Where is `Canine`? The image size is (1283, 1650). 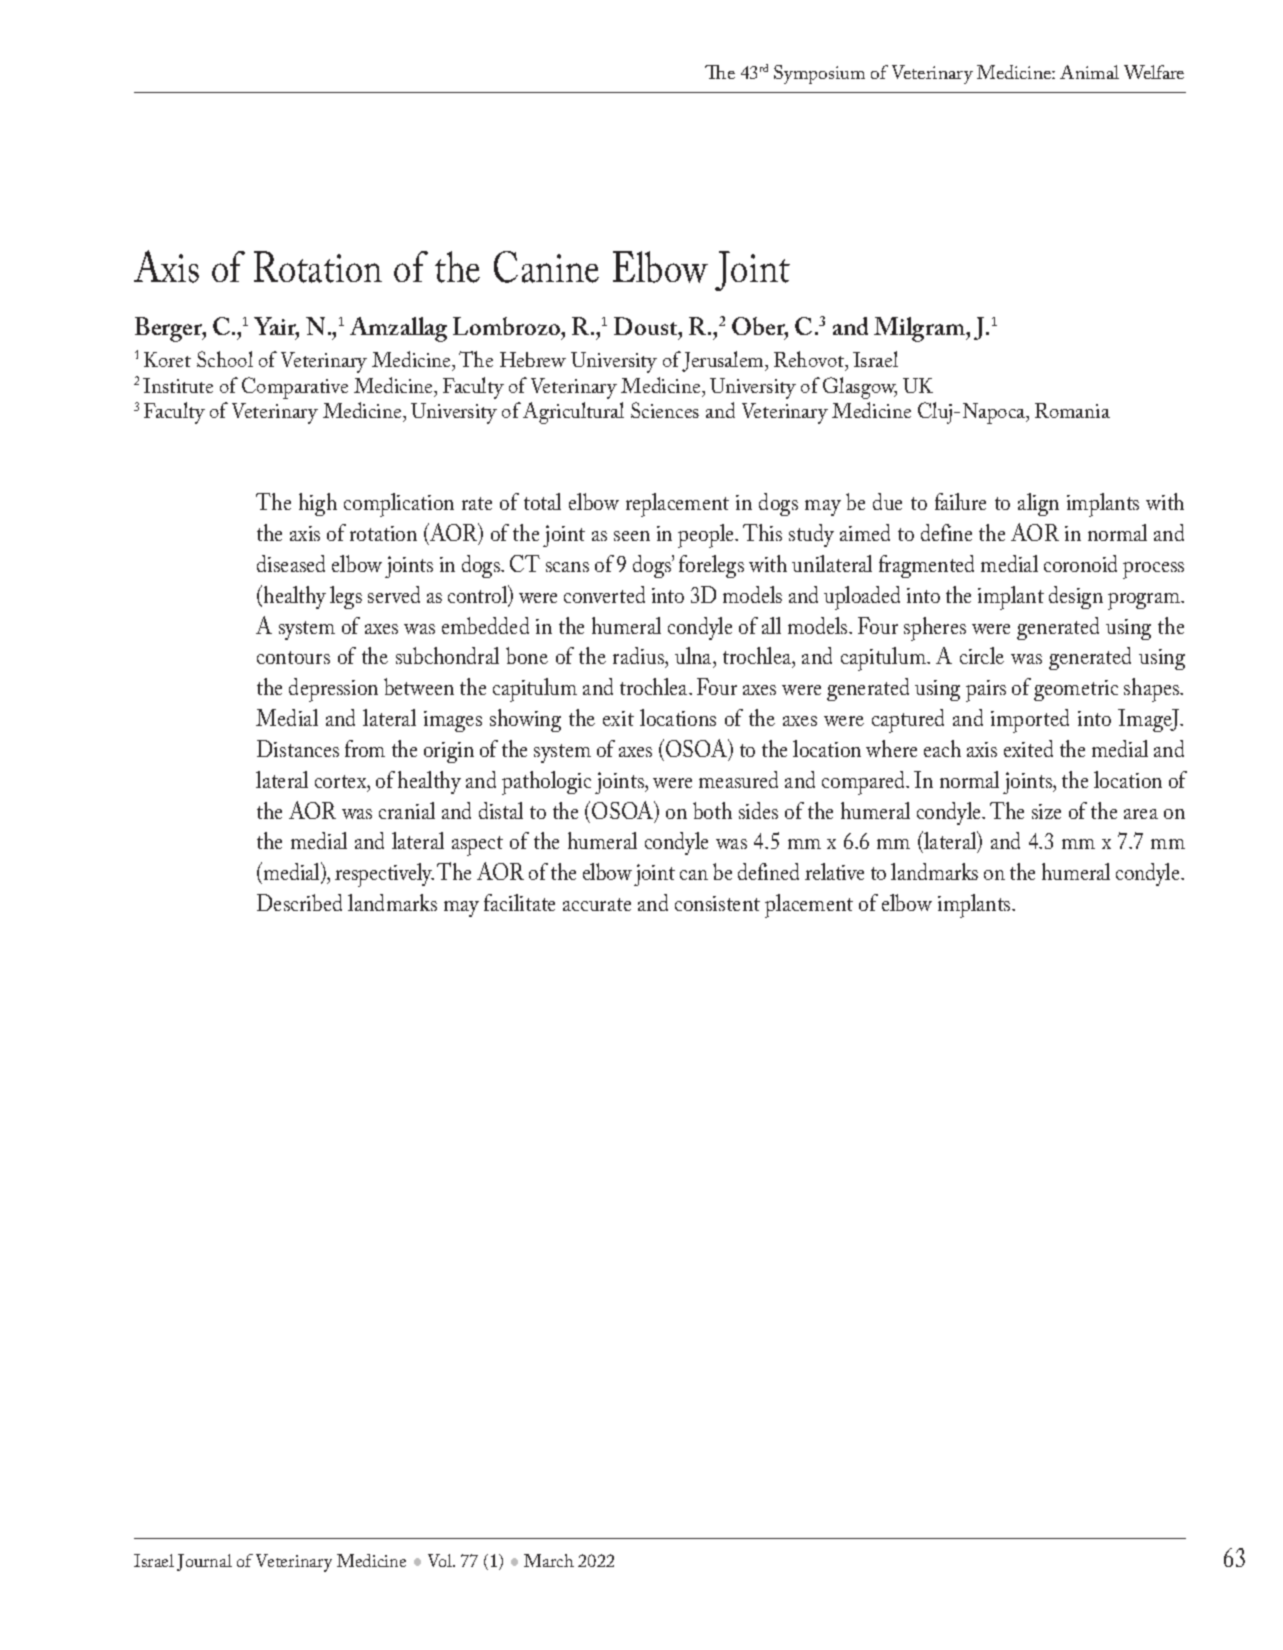 Canine is located at coordinates (546, 267).
